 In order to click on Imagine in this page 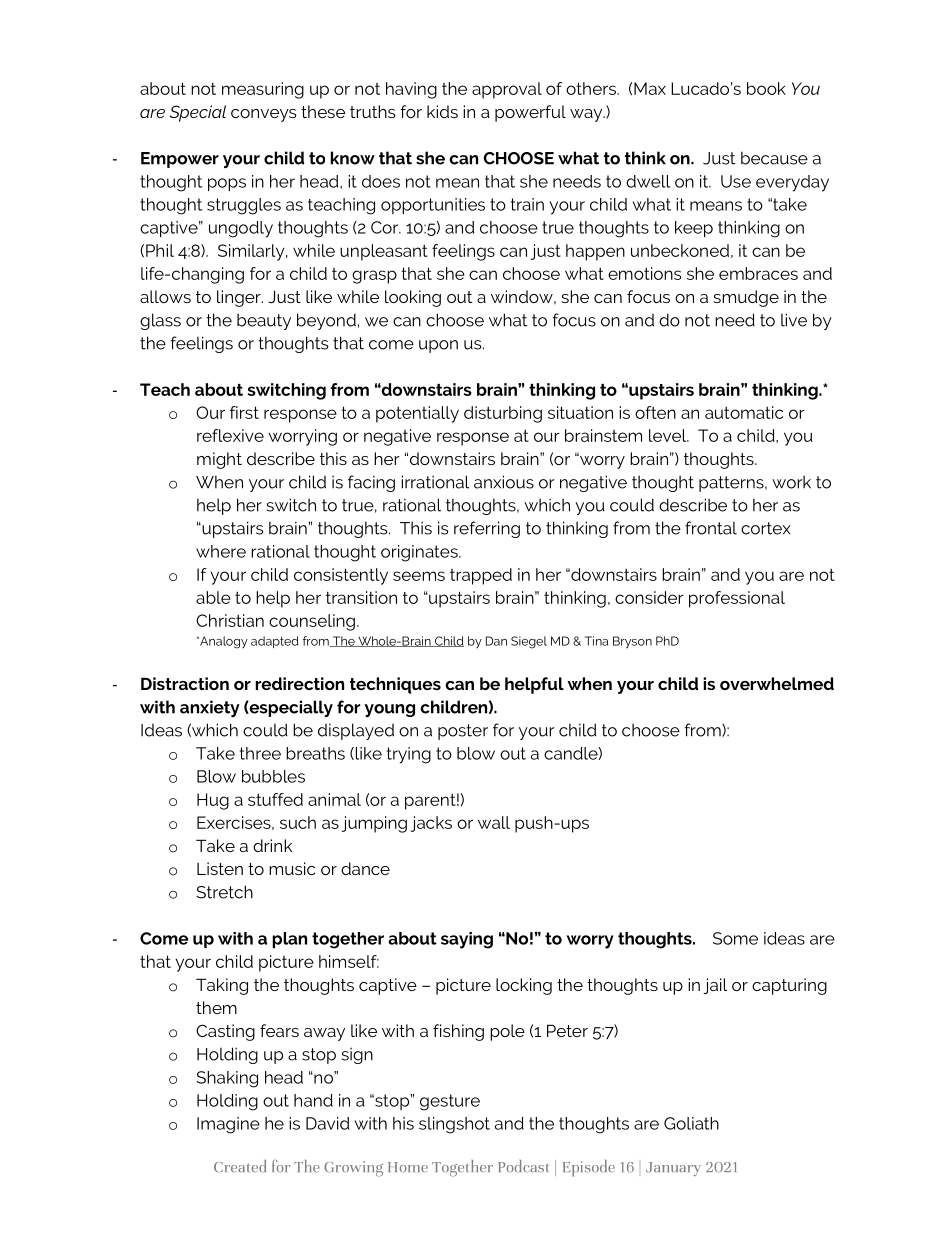, I will do `click(228, 1125)`.
